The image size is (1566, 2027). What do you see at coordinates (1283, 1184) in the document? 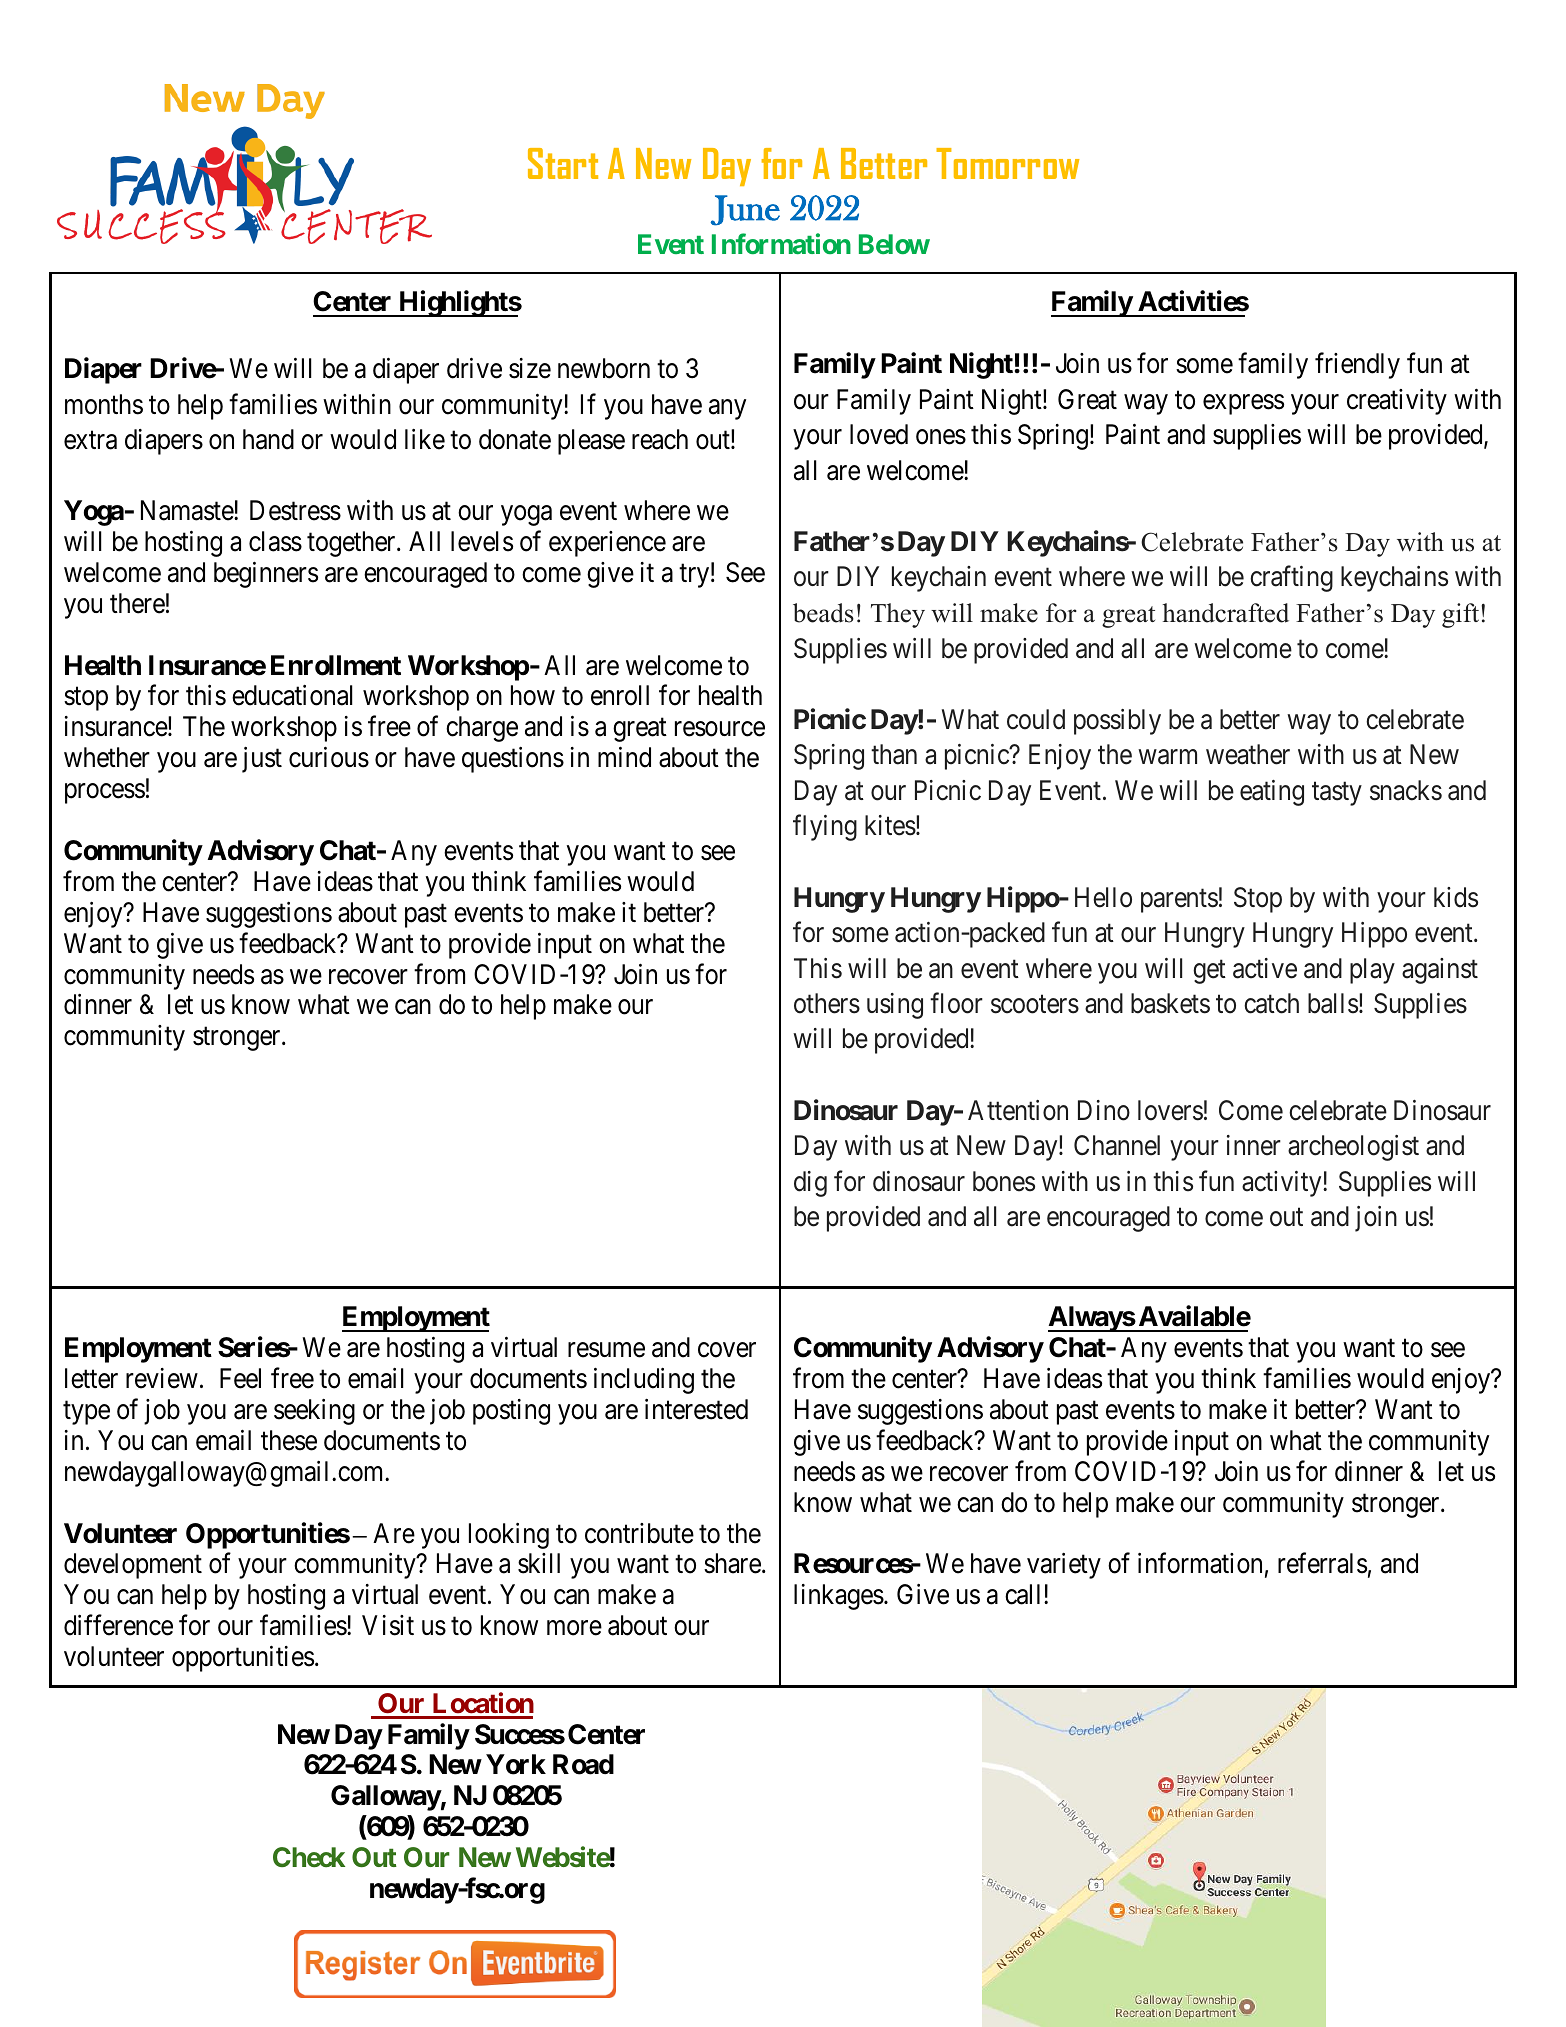
I see `activity` at bounding box center [1283, 1184].
